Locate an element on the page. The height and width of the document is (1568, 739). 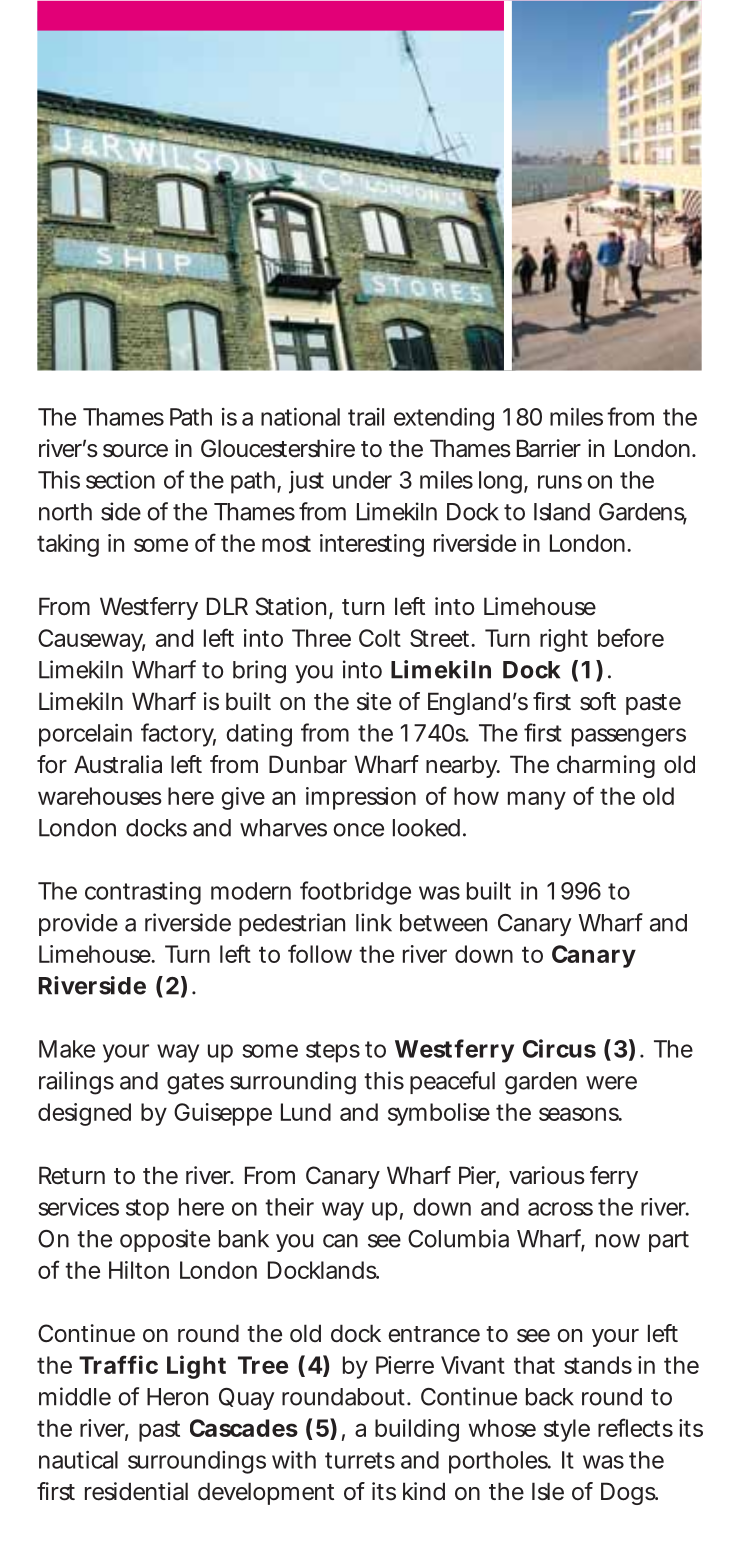
source is located at coordinates (135, 451).
